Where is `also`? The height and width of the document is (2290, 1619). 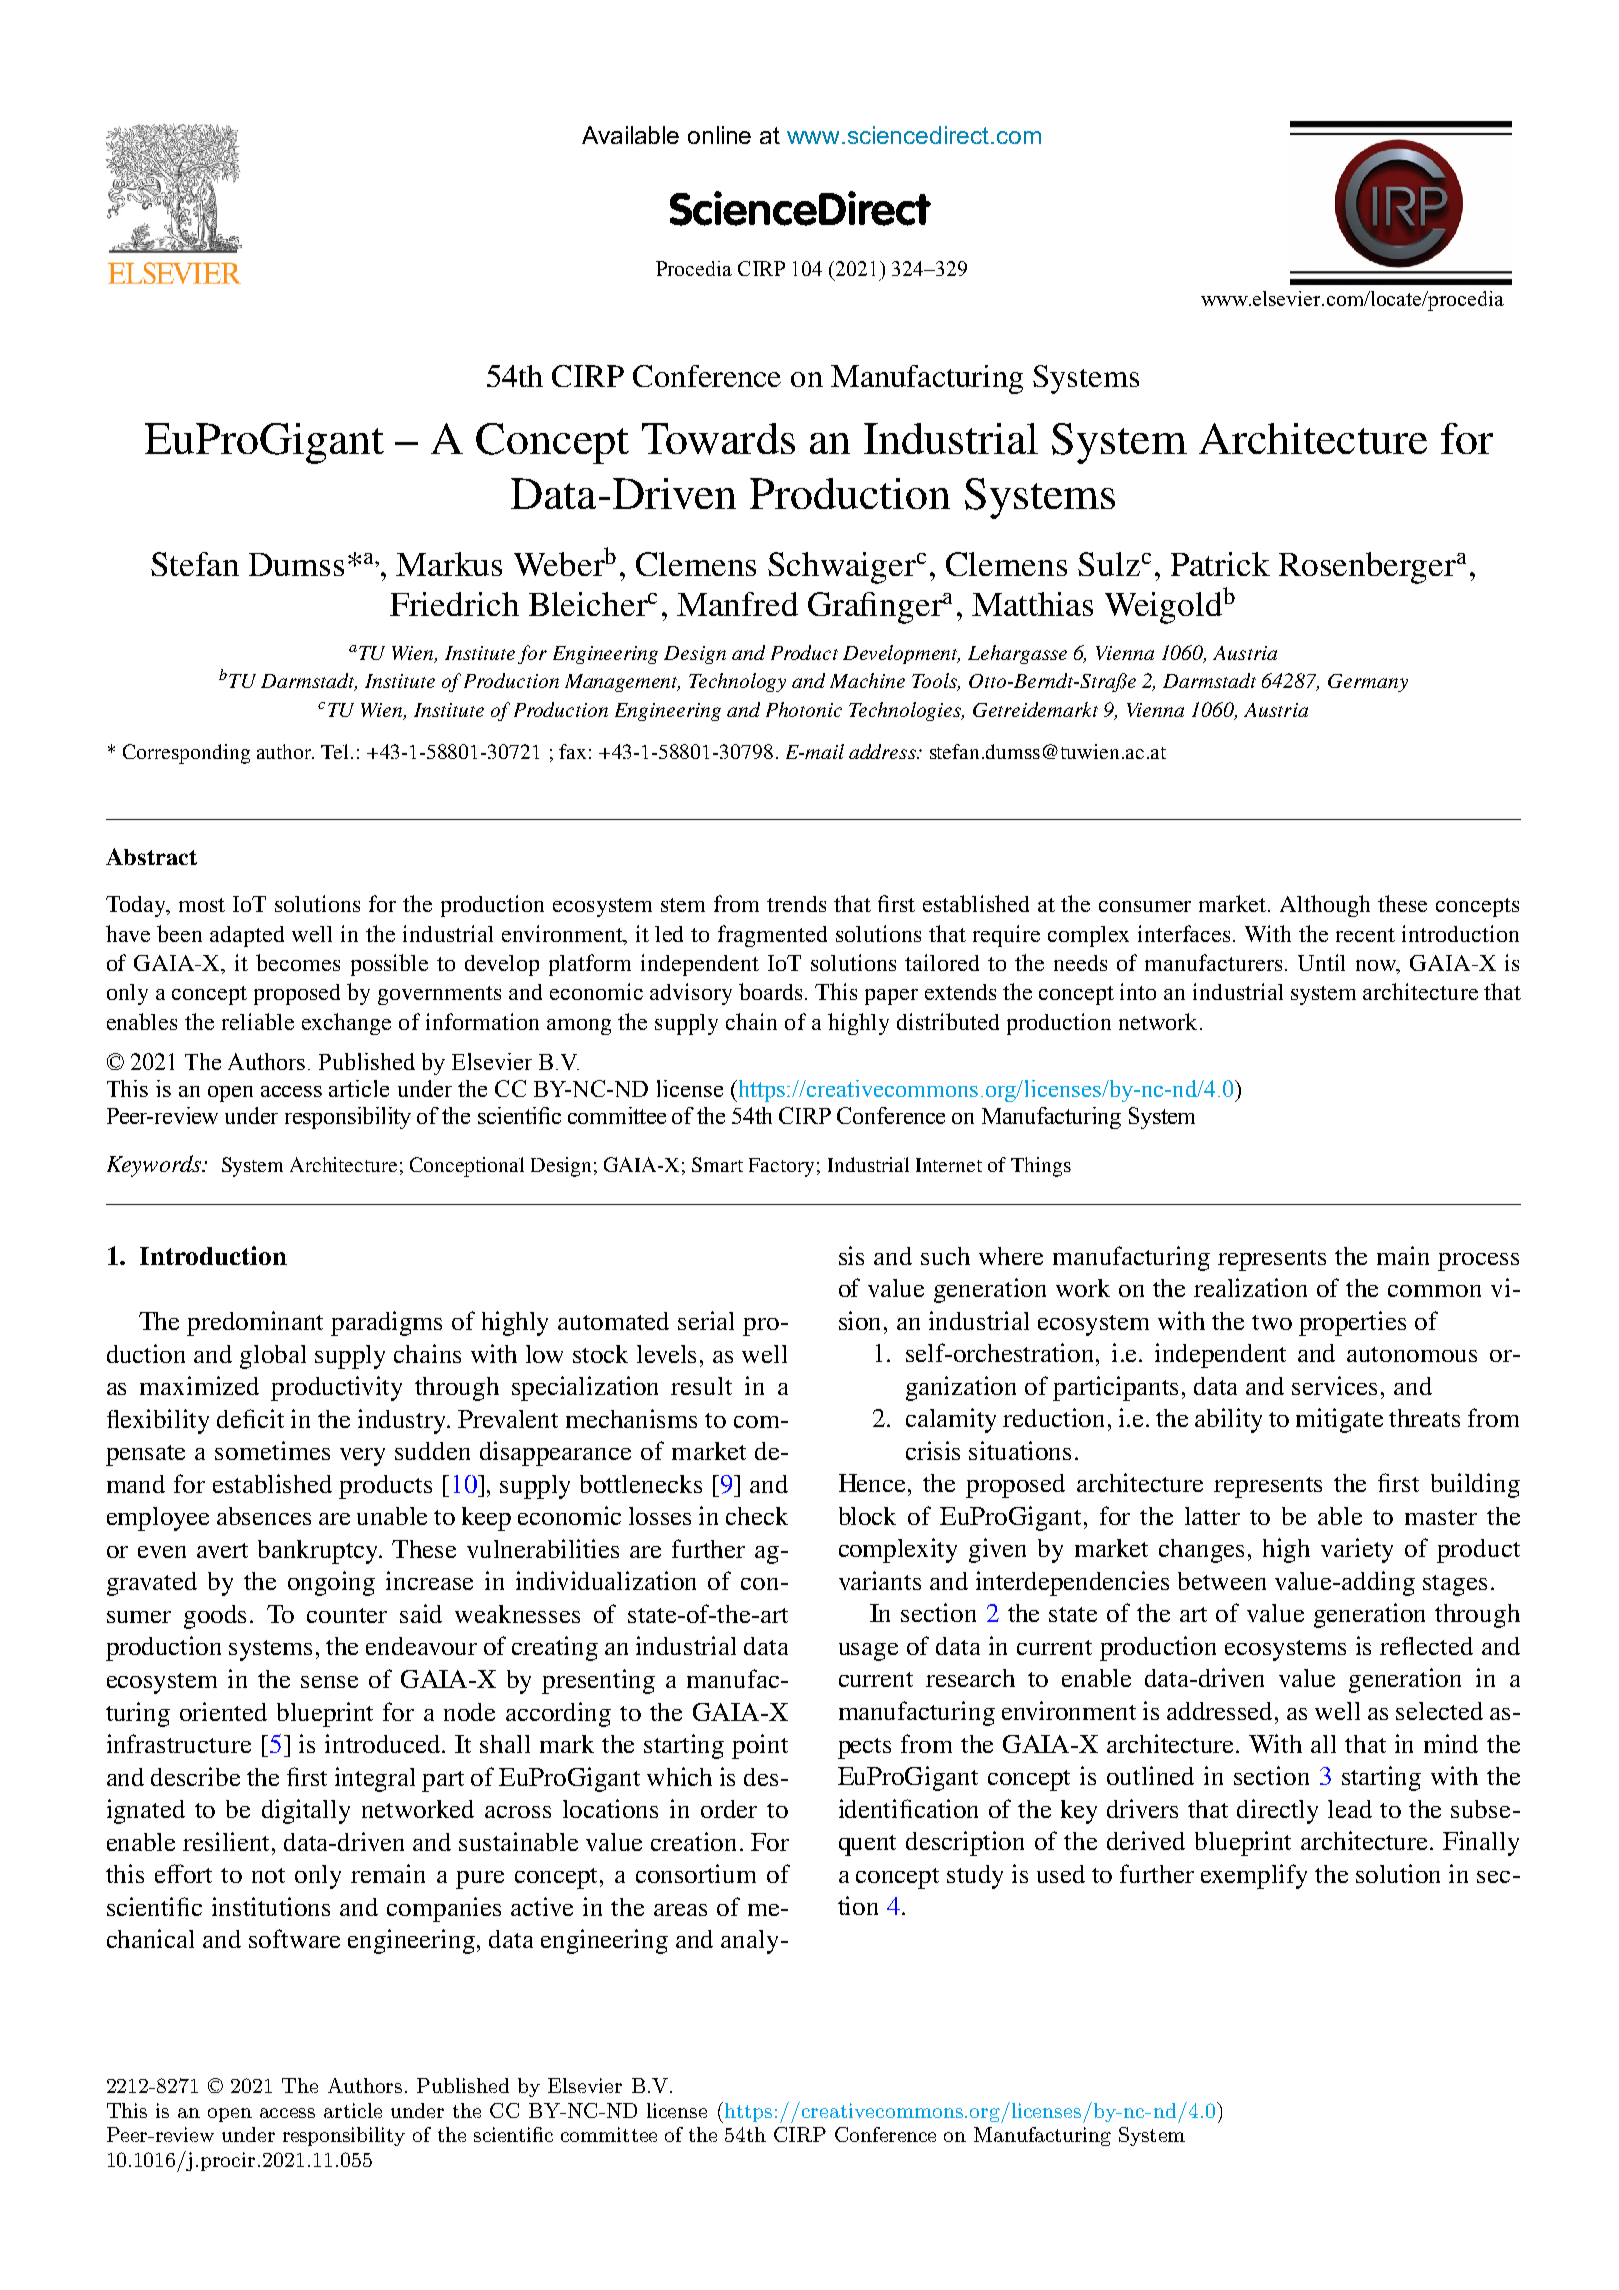
also is located at coordinates (890, 1671).
